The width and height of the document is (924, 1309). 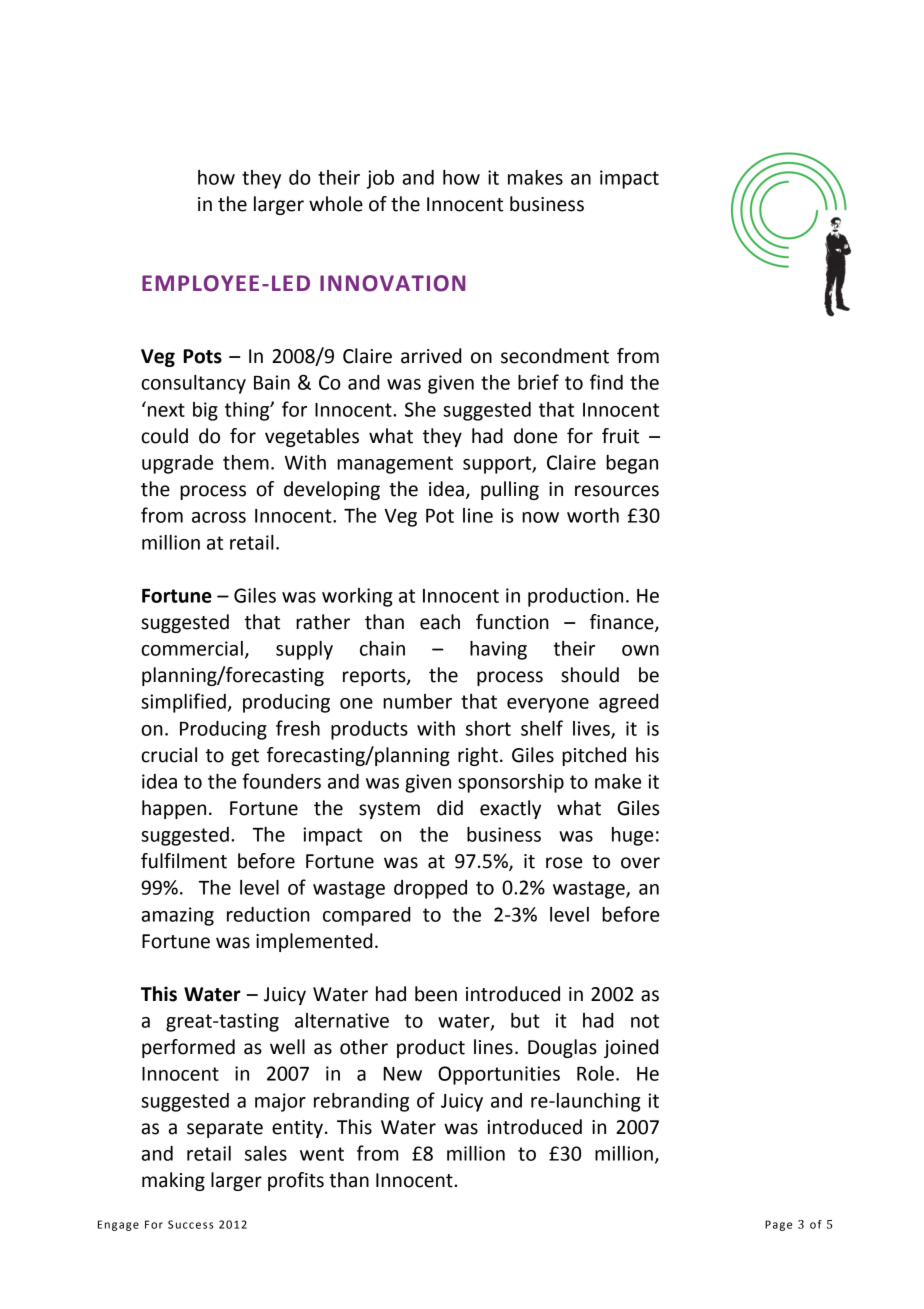 What do you see at coordinates (322, 1154) in the document?
I see `went` at bounding box center [322, 1154].
